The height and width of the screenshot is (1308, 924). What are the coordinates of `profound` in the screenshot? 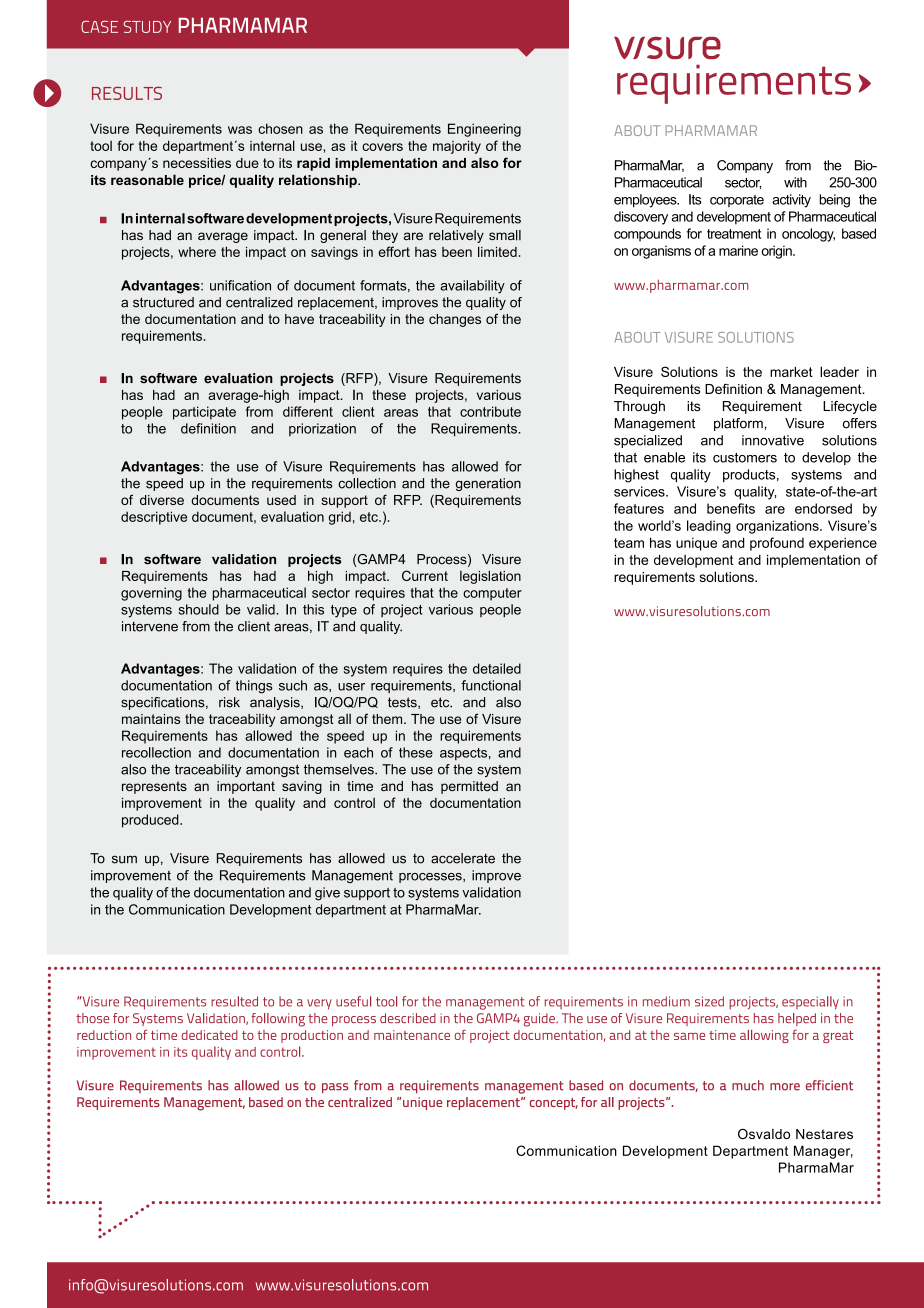 It's located at (777, 544).
